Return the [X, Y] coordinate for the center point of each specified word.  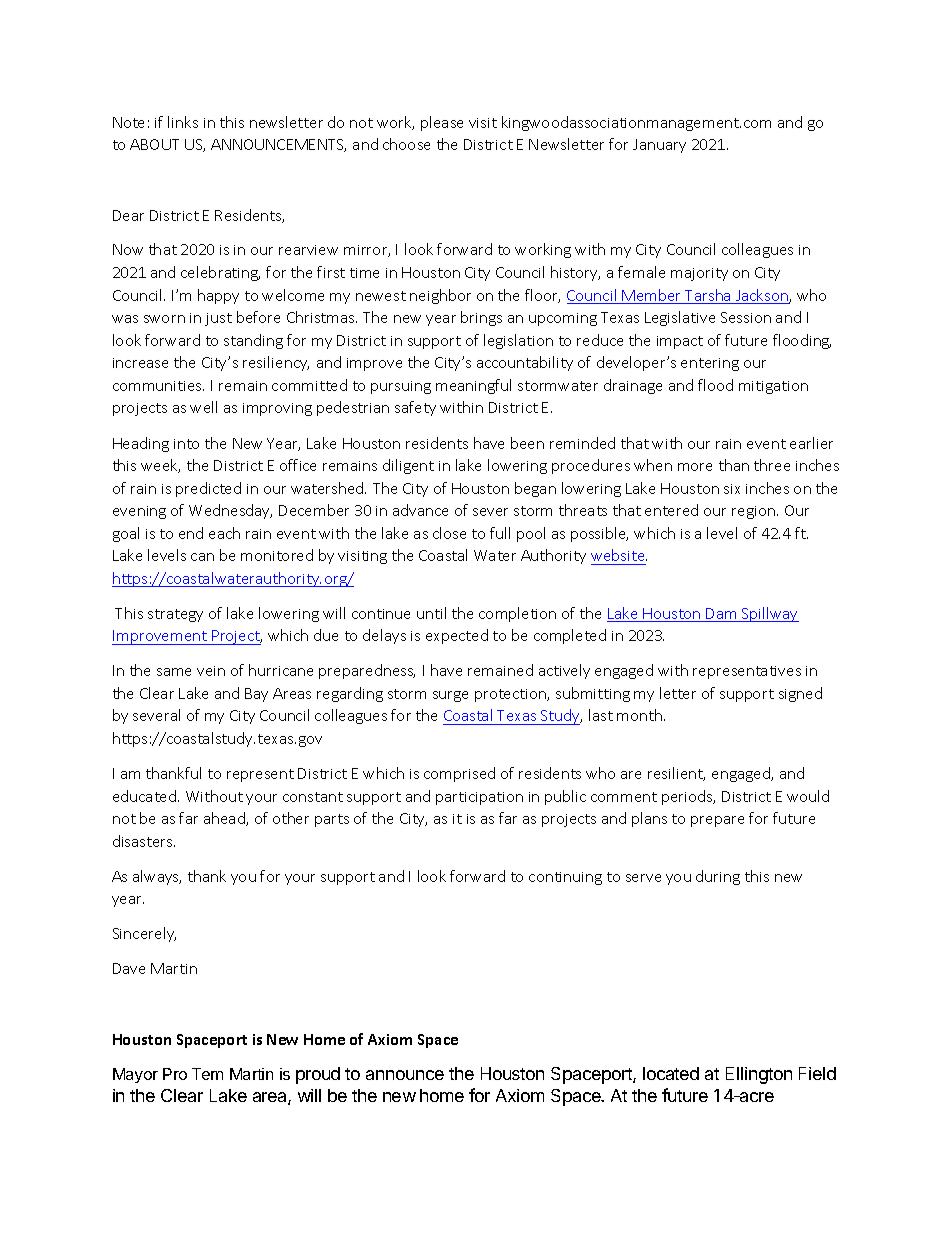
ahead [225, 819]
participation [479, 798]
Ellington [759, 1075]
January [659, 146]
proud [318, 1075]
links [183, 122]
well [203, 407]
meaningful [473, 386]
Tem [207, 1074]
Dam [722, 615]
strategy [175, 615]
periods [688, 797]
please [442, 123]
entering [710, 364]
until [431, 613]
